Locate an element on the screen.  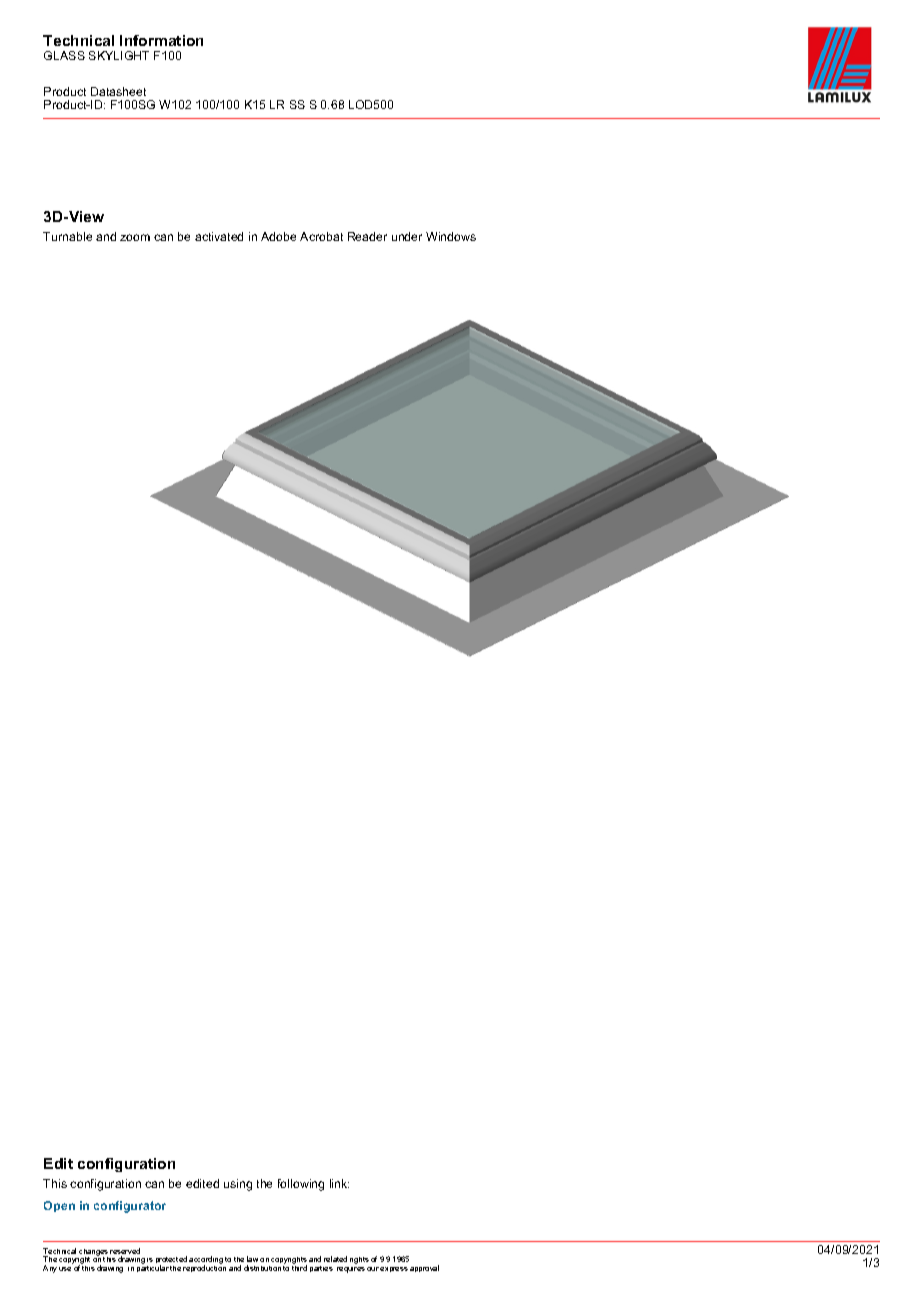
under is located at coordinates (407, 236).
